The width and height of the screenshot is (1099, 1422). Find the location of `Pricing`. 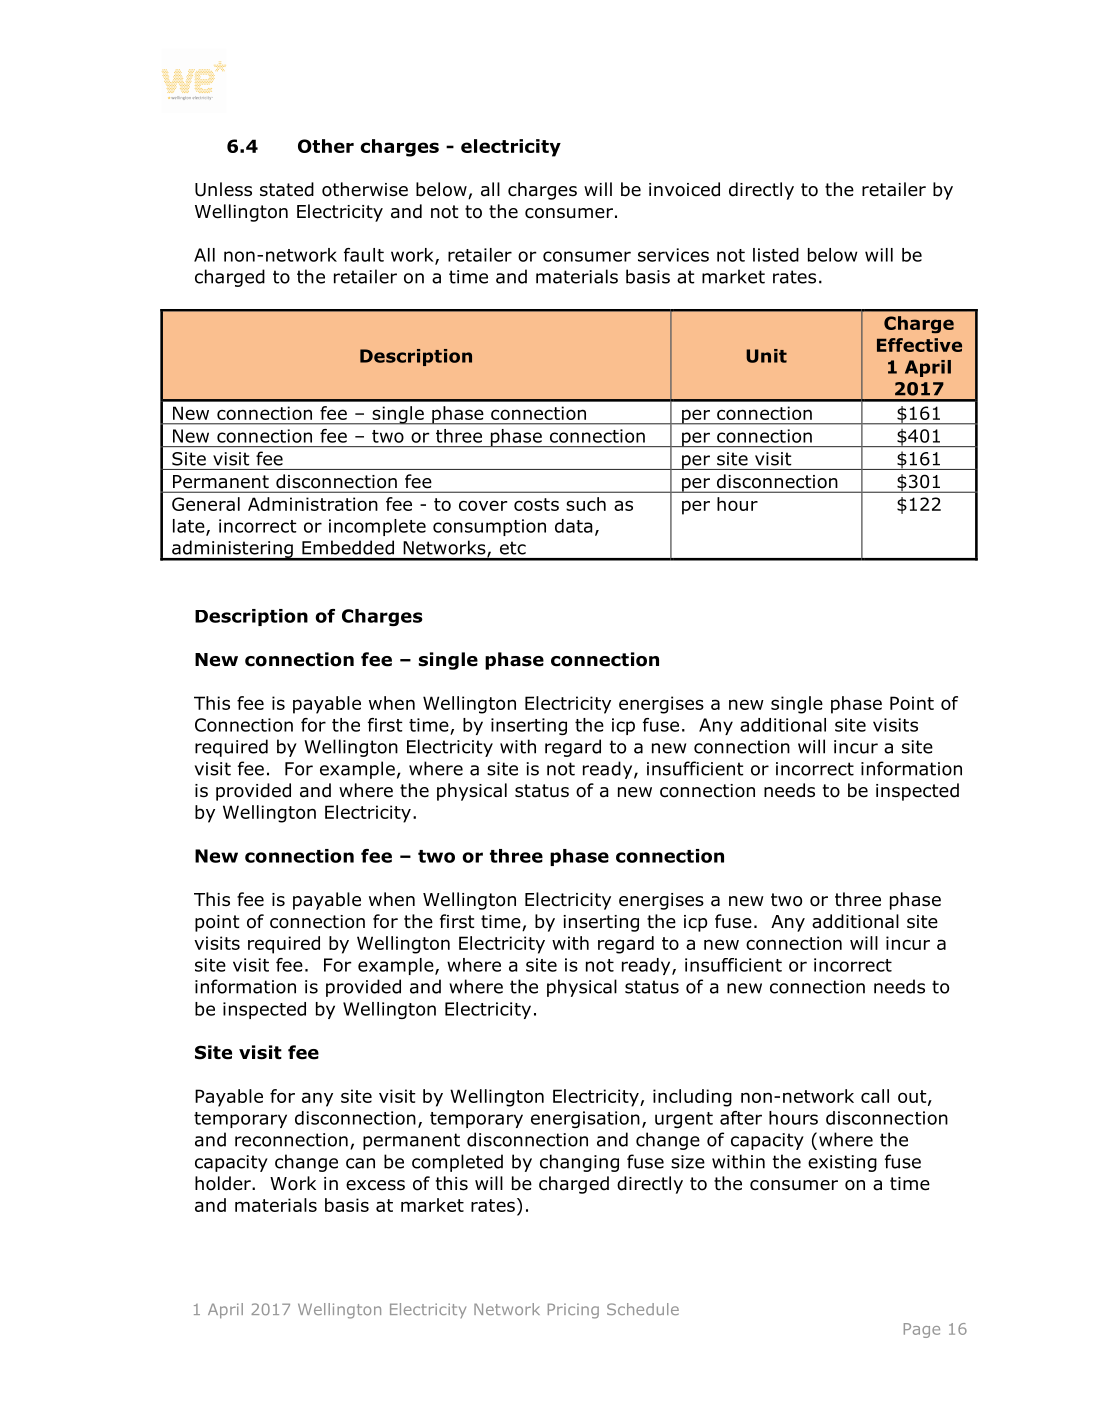

Pricing is located at coordinates (573, 1311).
